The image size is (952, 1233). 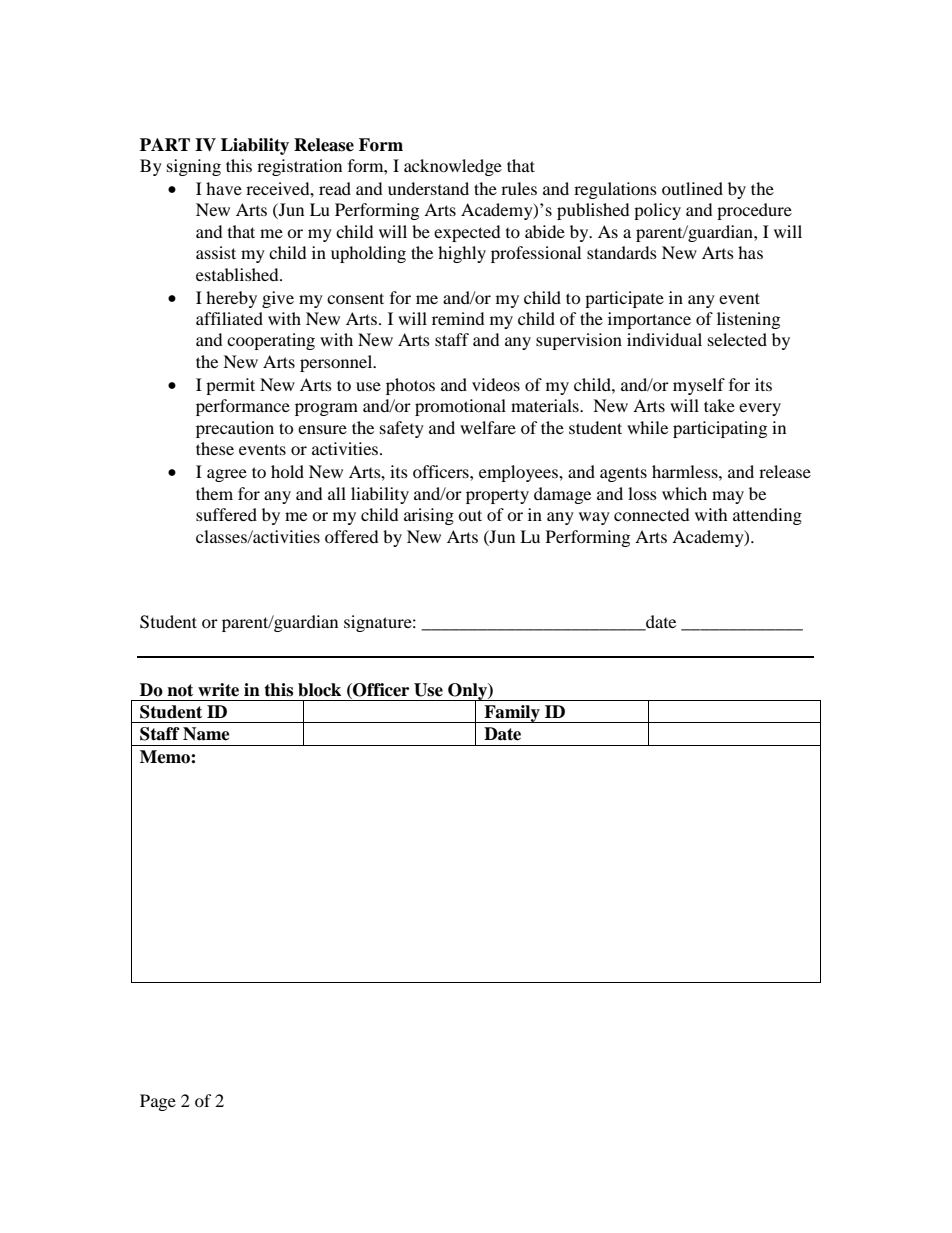 I want to click on Page, so click(x=158, y=1102).
